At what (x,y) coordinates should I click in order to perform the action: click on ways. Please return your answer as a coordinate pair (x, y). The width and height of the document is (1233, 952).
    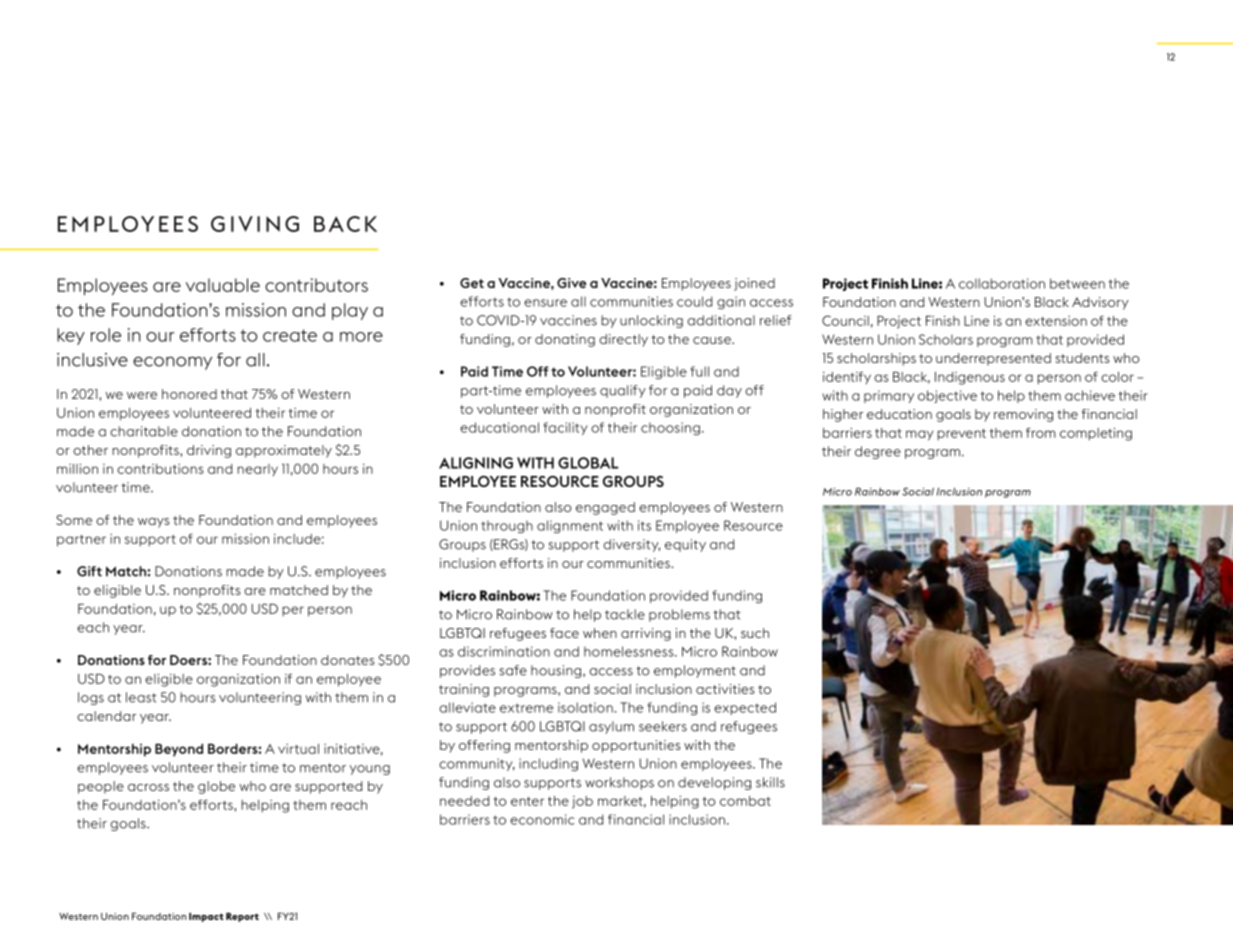
    Looking at the image, I should click on (154, 523).
